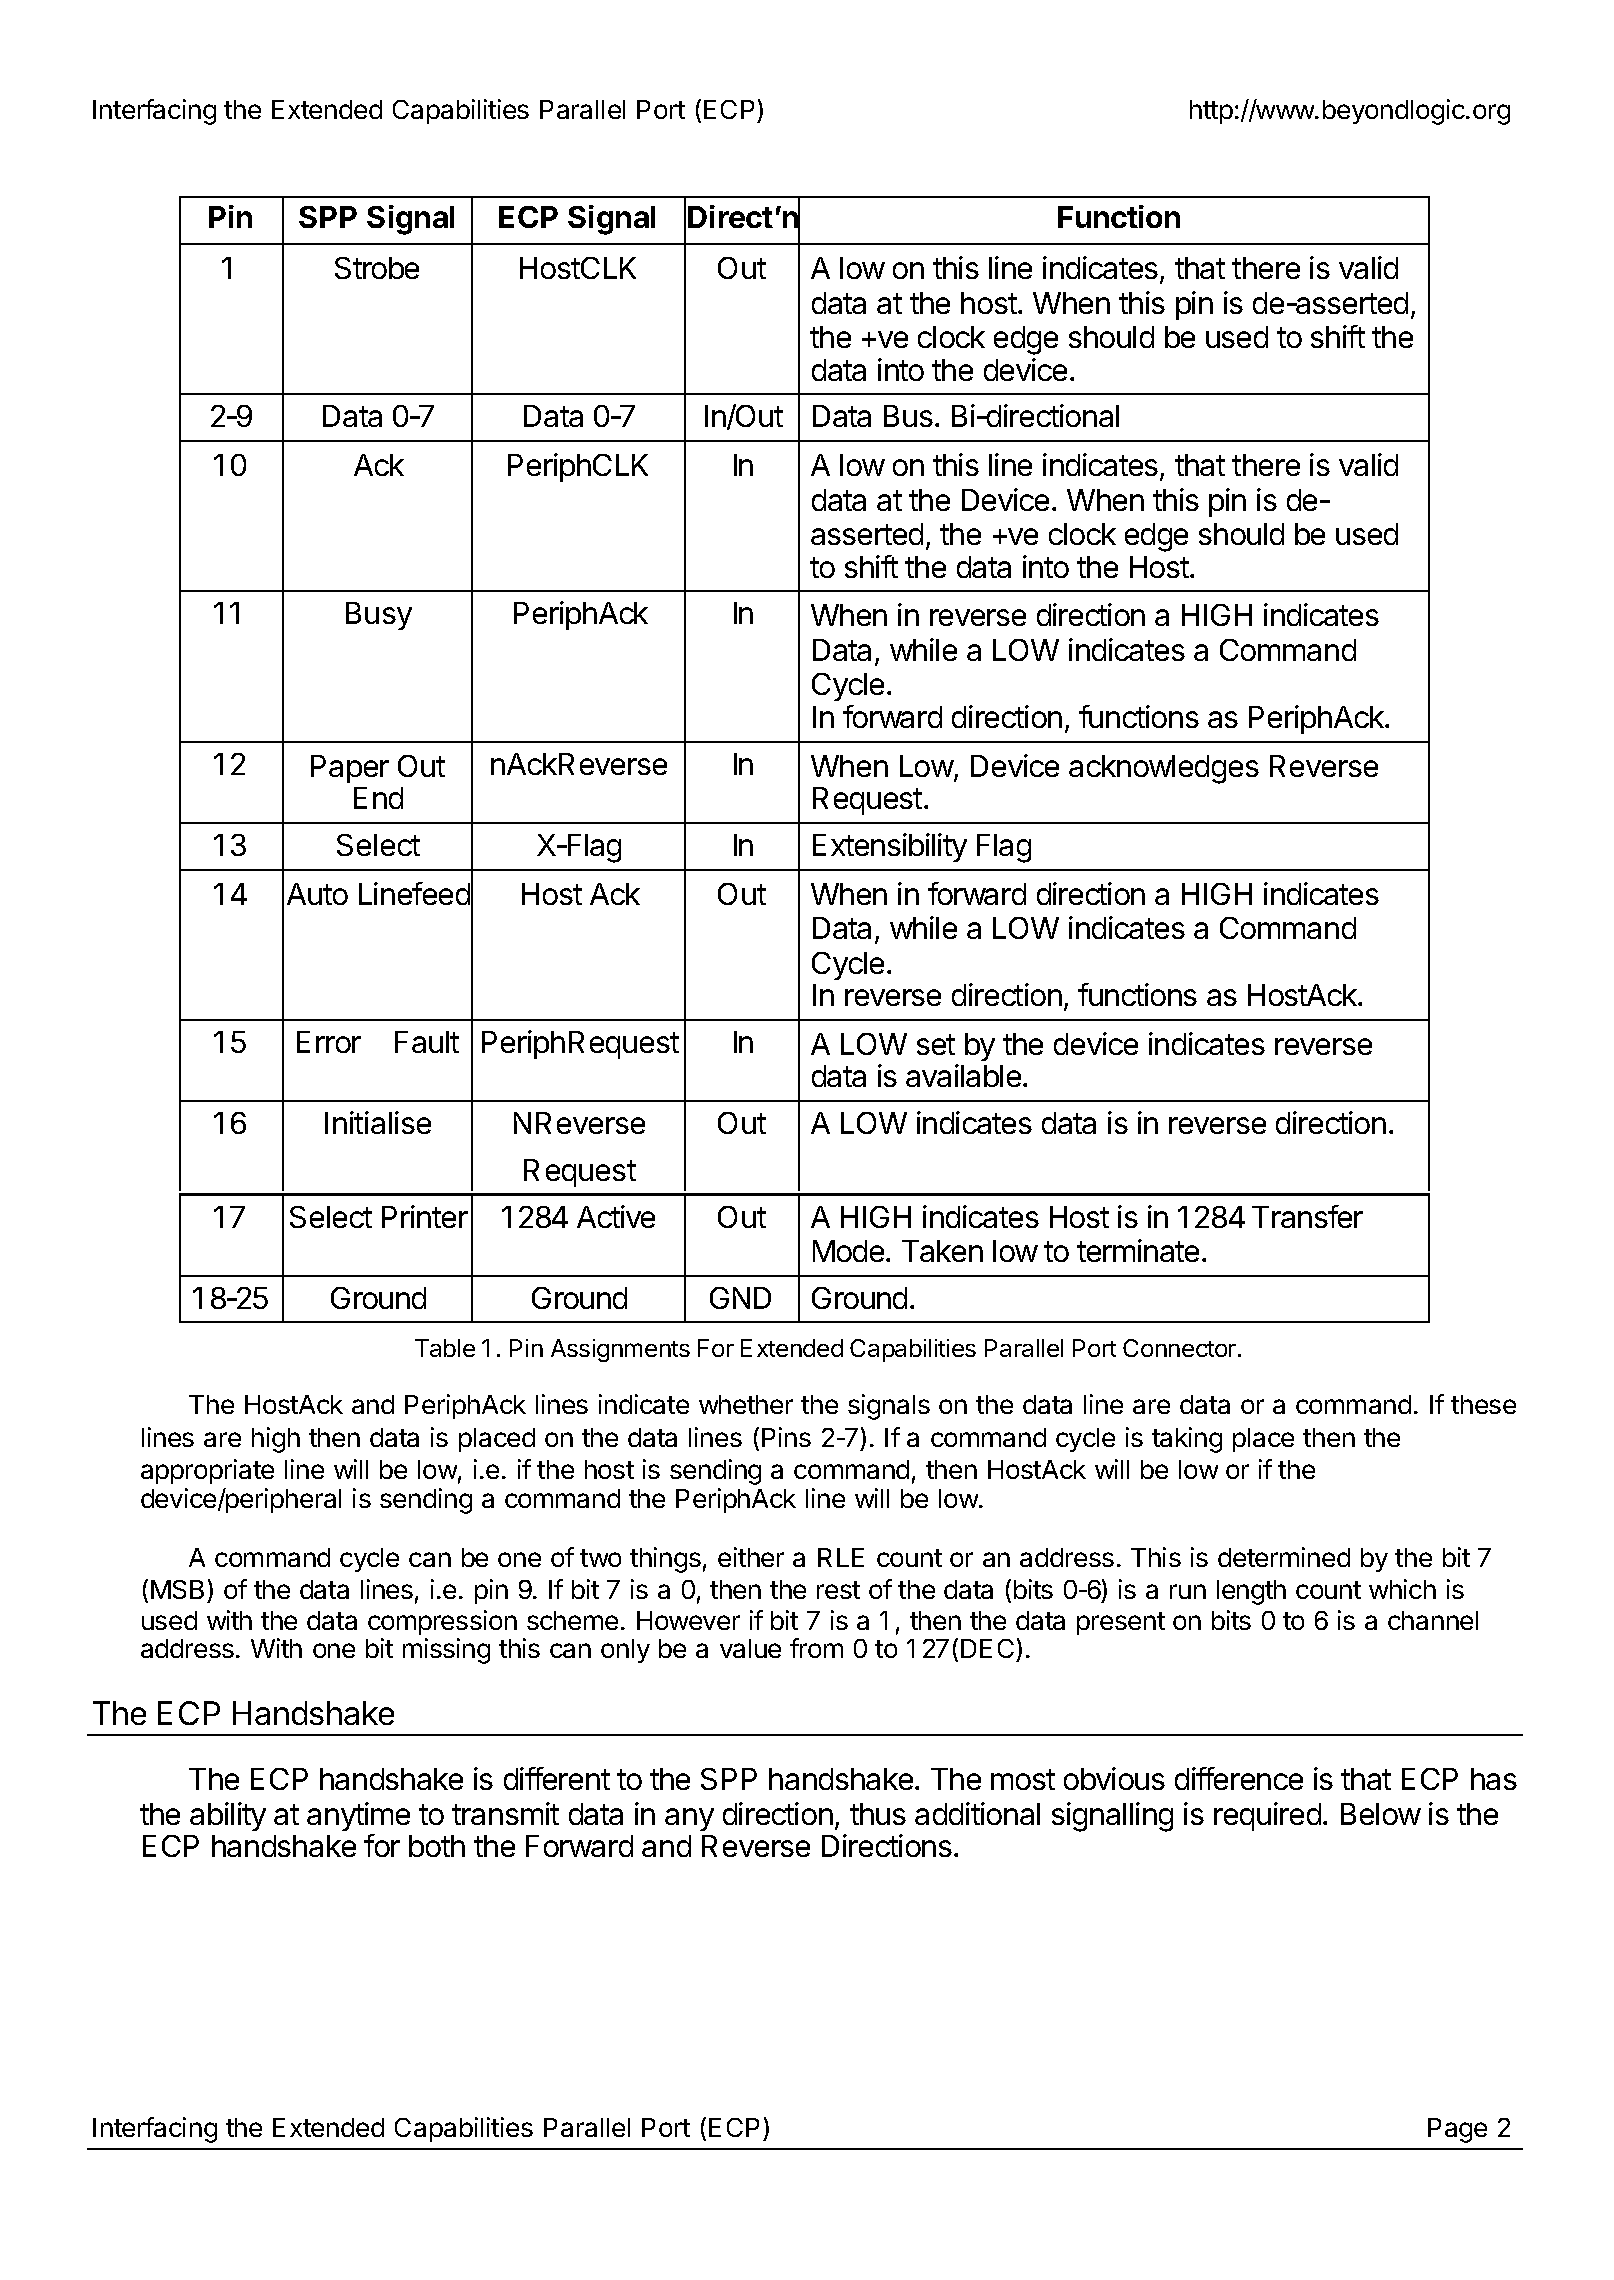 The image size is (1614, 2280). I want to click on compression, so click(442, 1622).
